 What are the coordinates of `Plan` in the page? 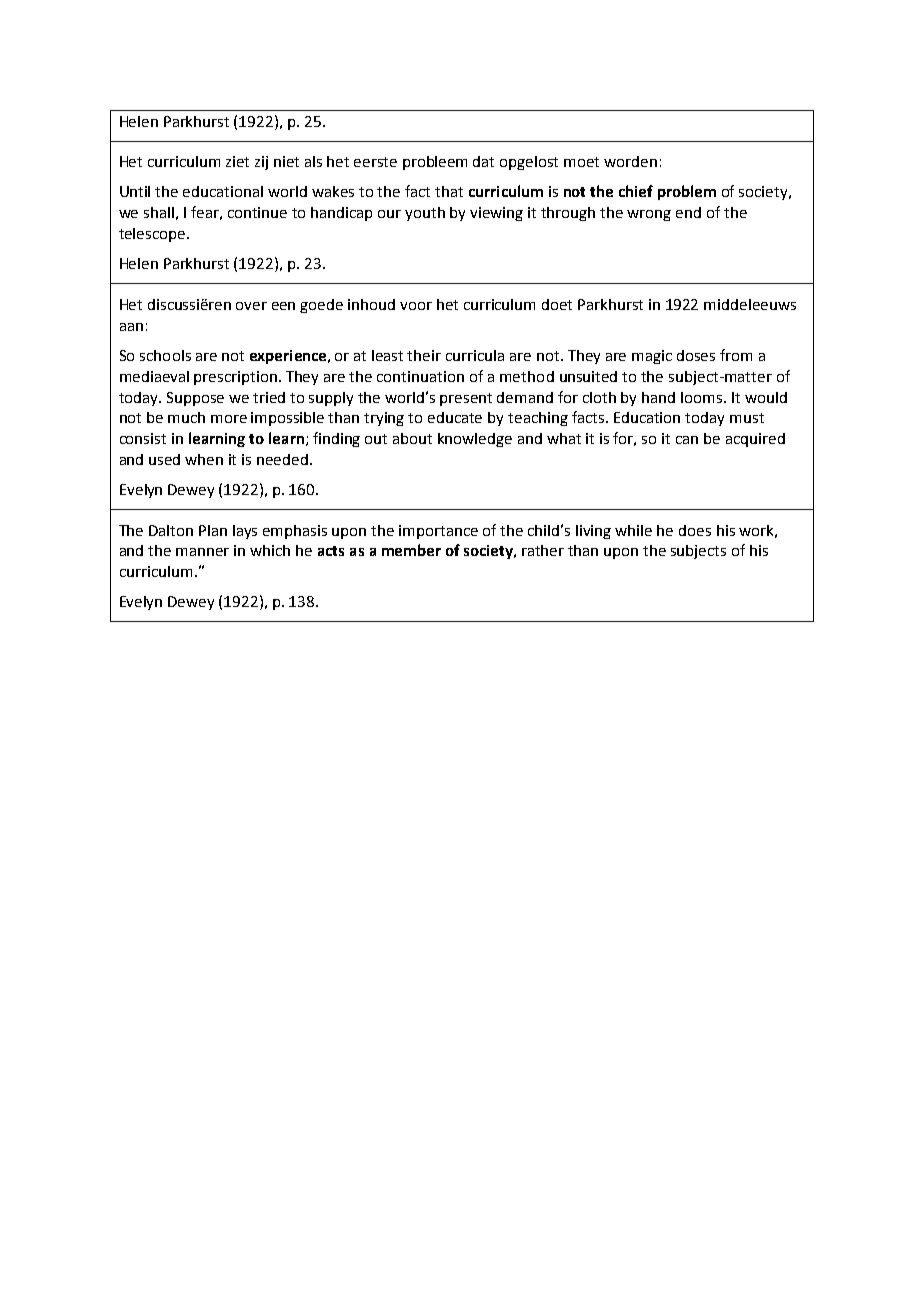 It's located at (213, 530).
